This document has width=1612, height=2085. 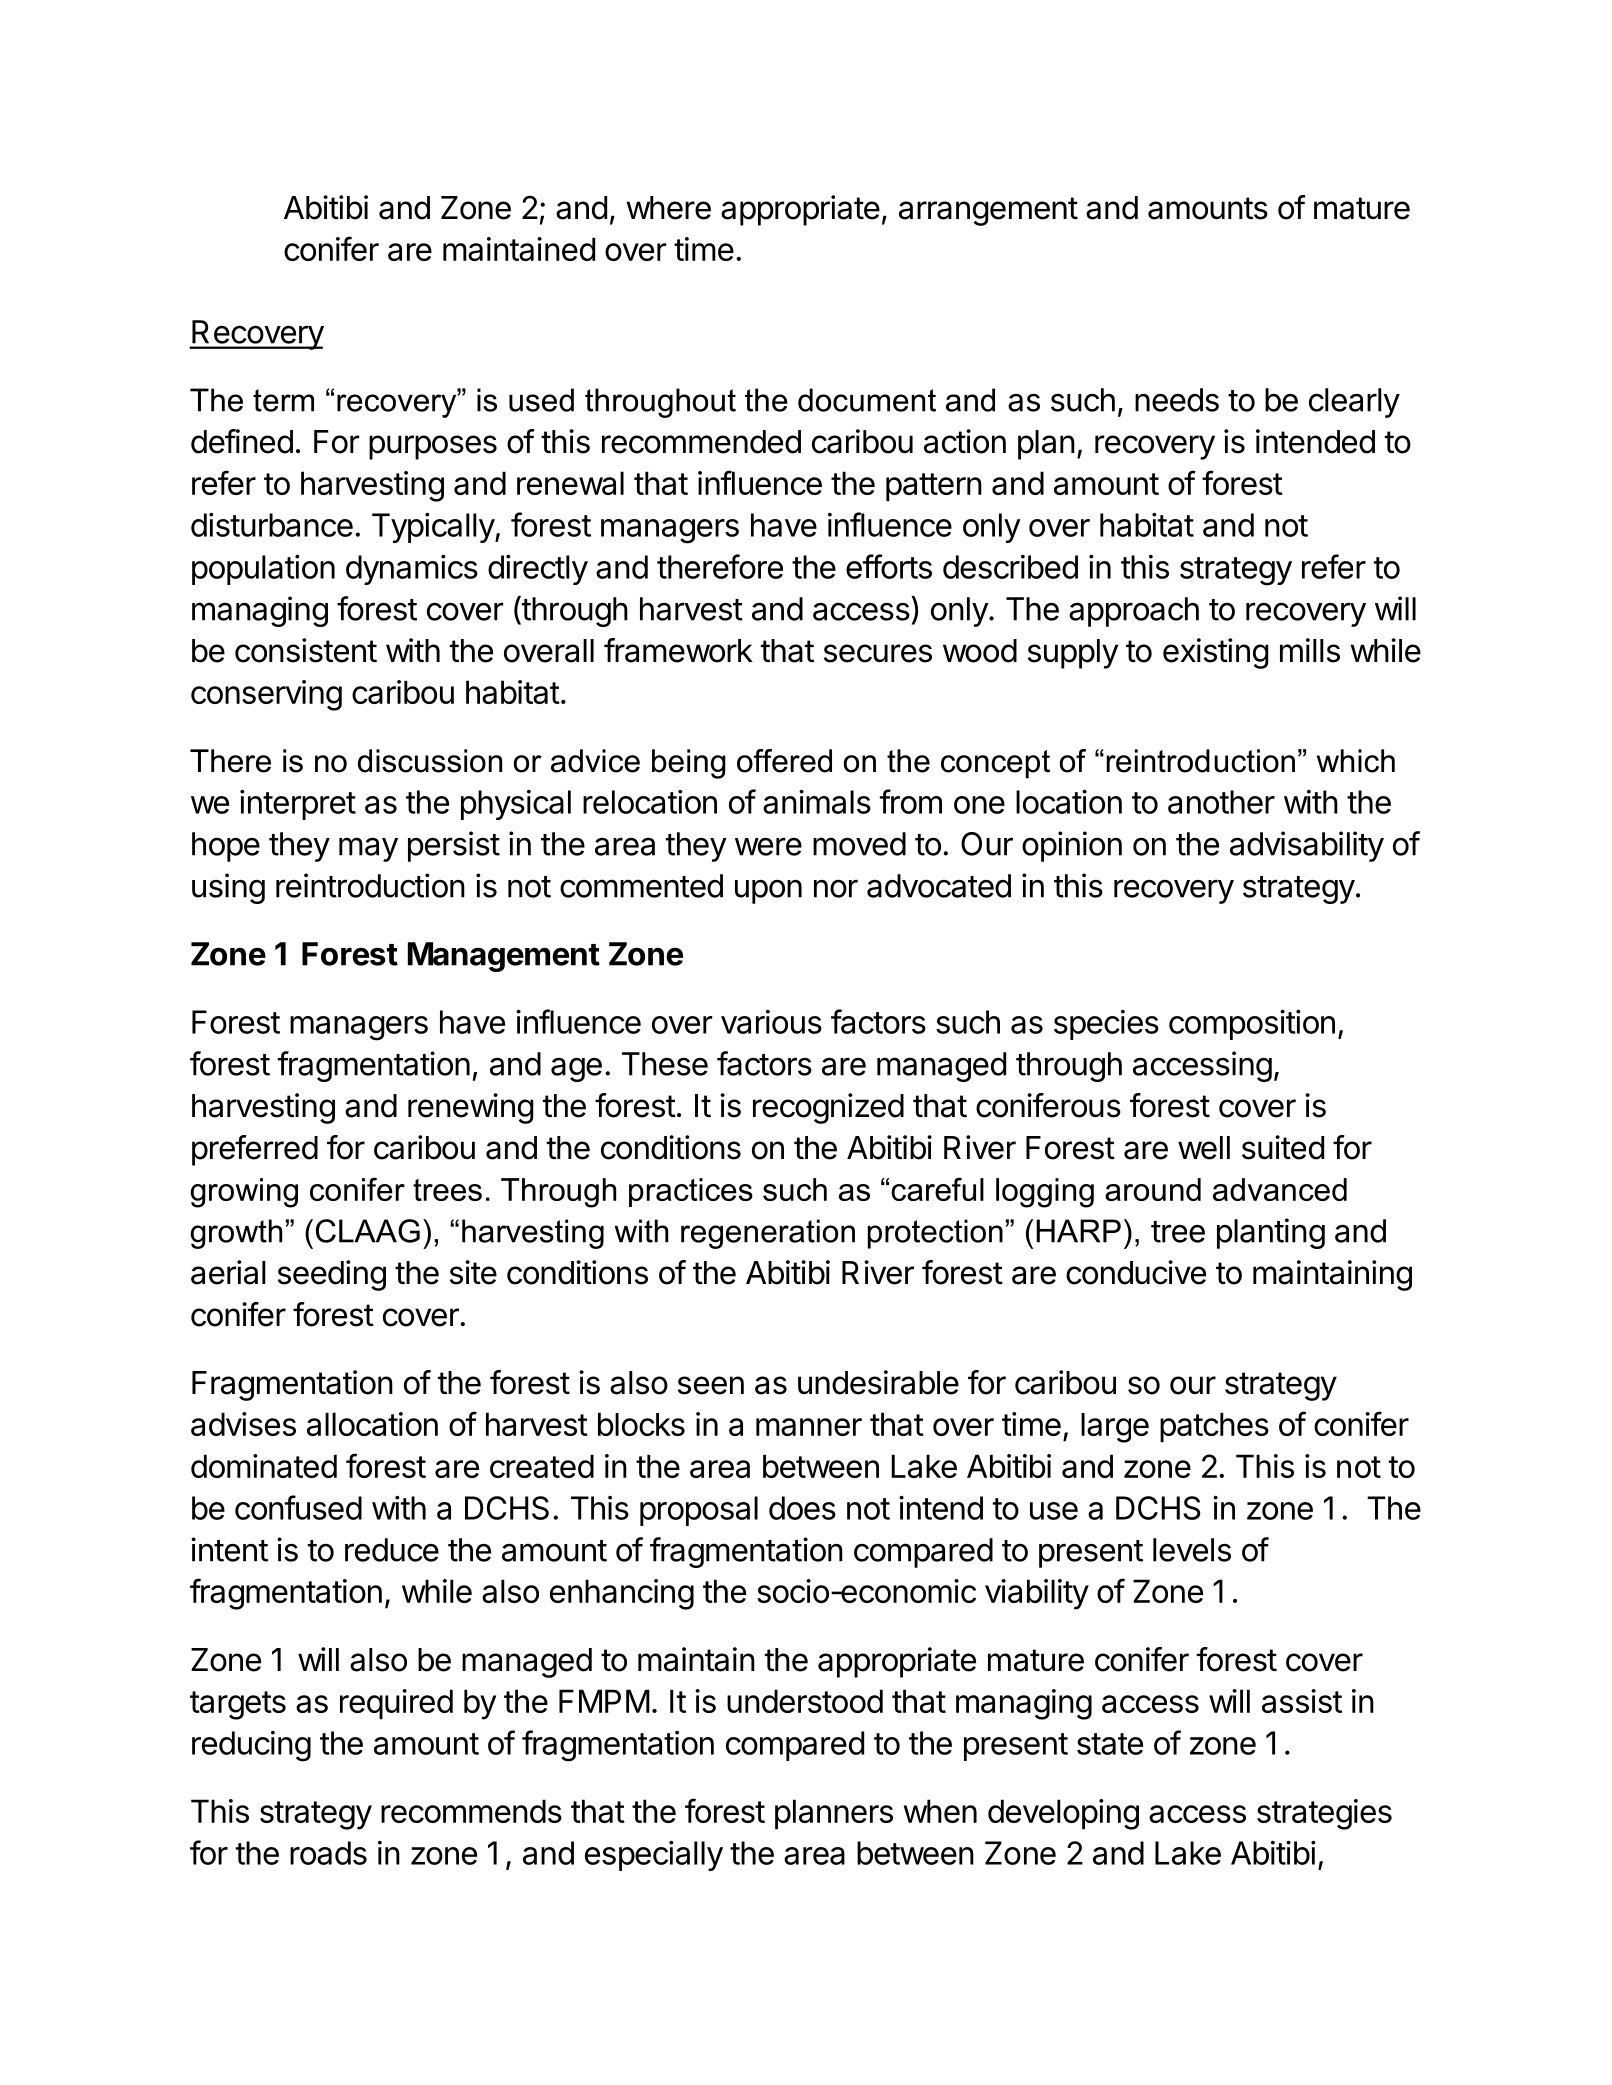 What do you see at coordinates (771, 1022) in the document?
I see `various` at bounding box center [771, 1022].
